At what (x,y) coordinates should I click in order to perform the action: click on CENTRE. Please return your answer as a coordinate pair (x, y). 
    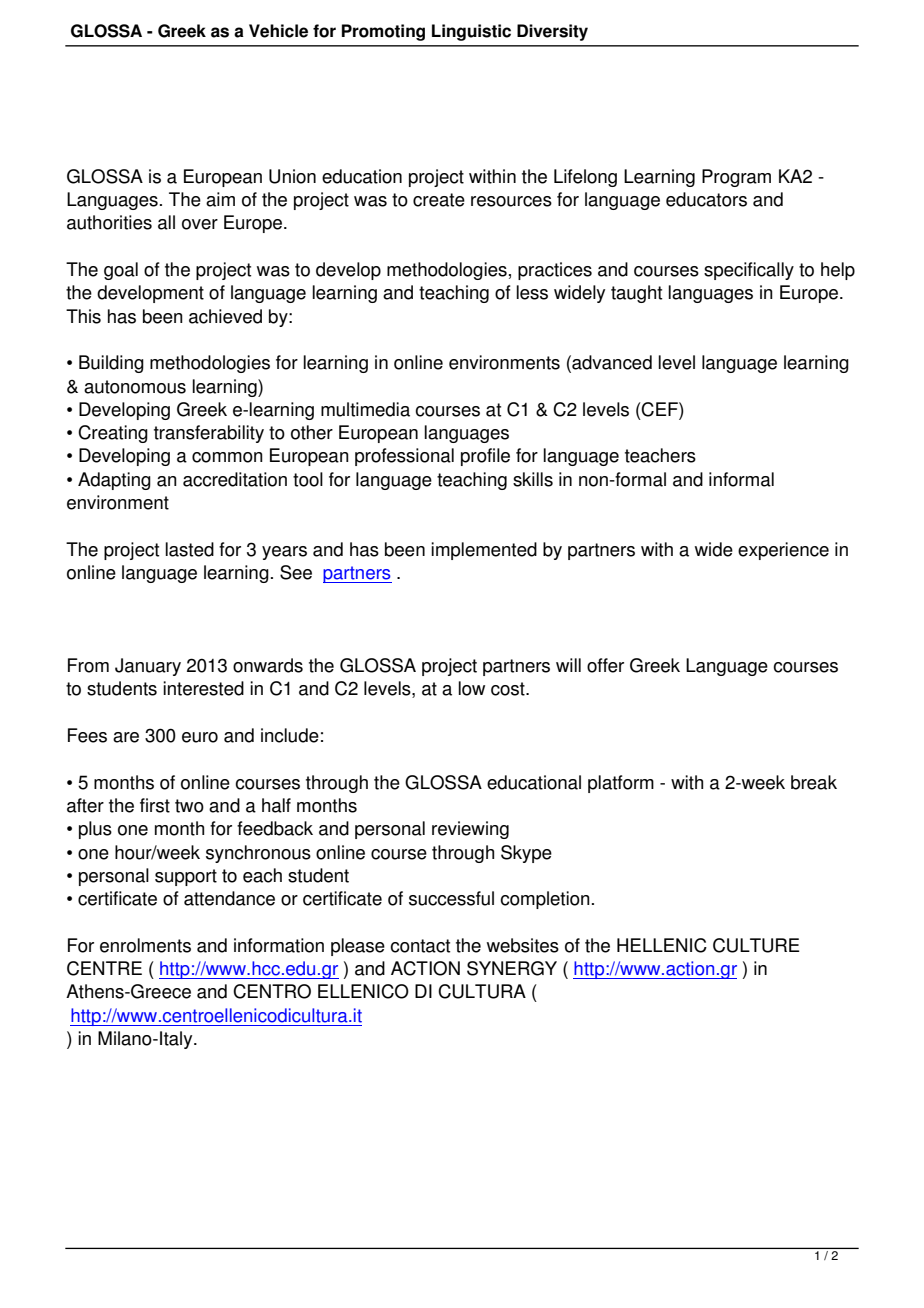
    Looking at the image, I should click on (104, 968).
